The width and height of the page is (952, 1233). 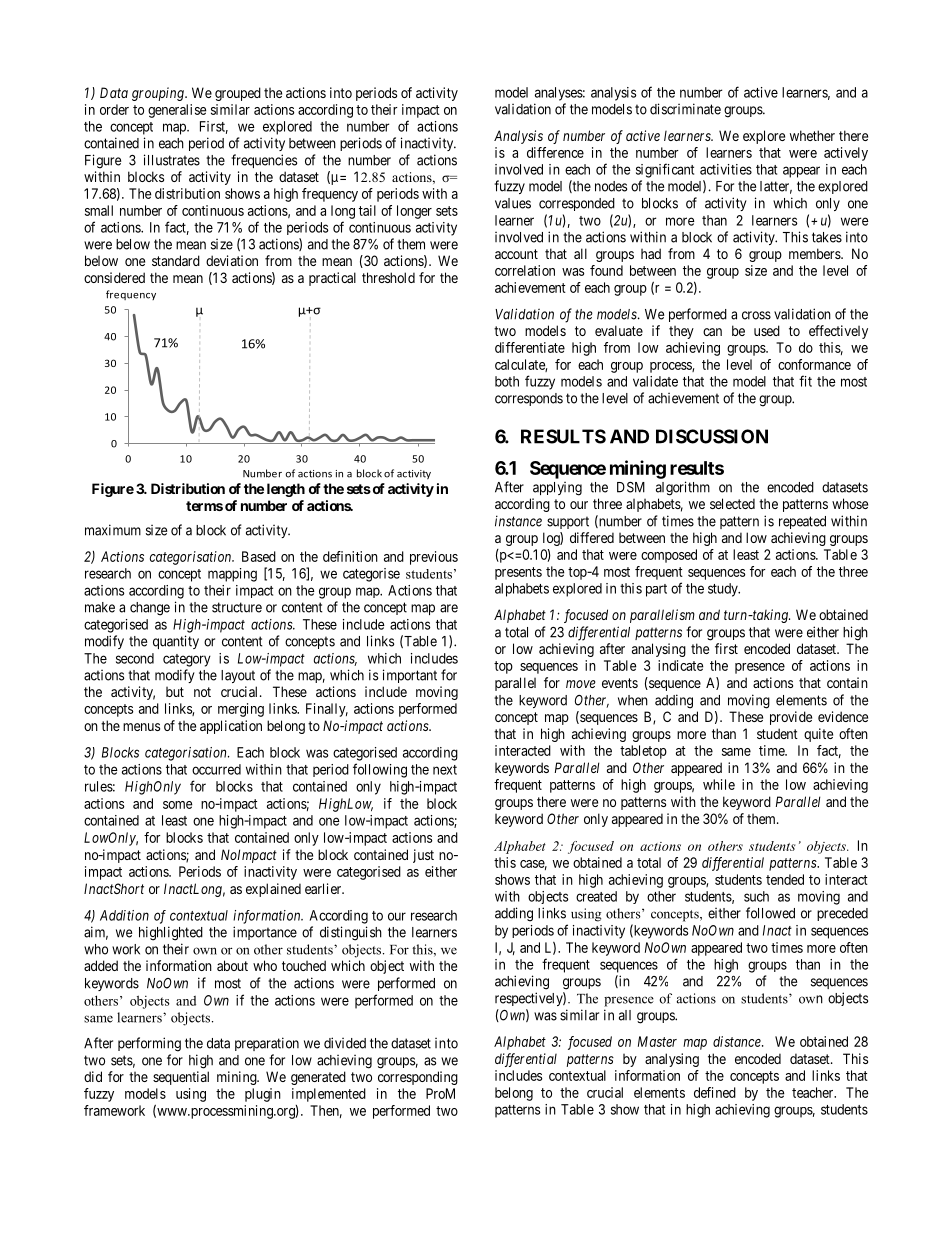 What do you see at coordinates (150, 609) in the page?
I see `change` at bounding box center [150, 609].
